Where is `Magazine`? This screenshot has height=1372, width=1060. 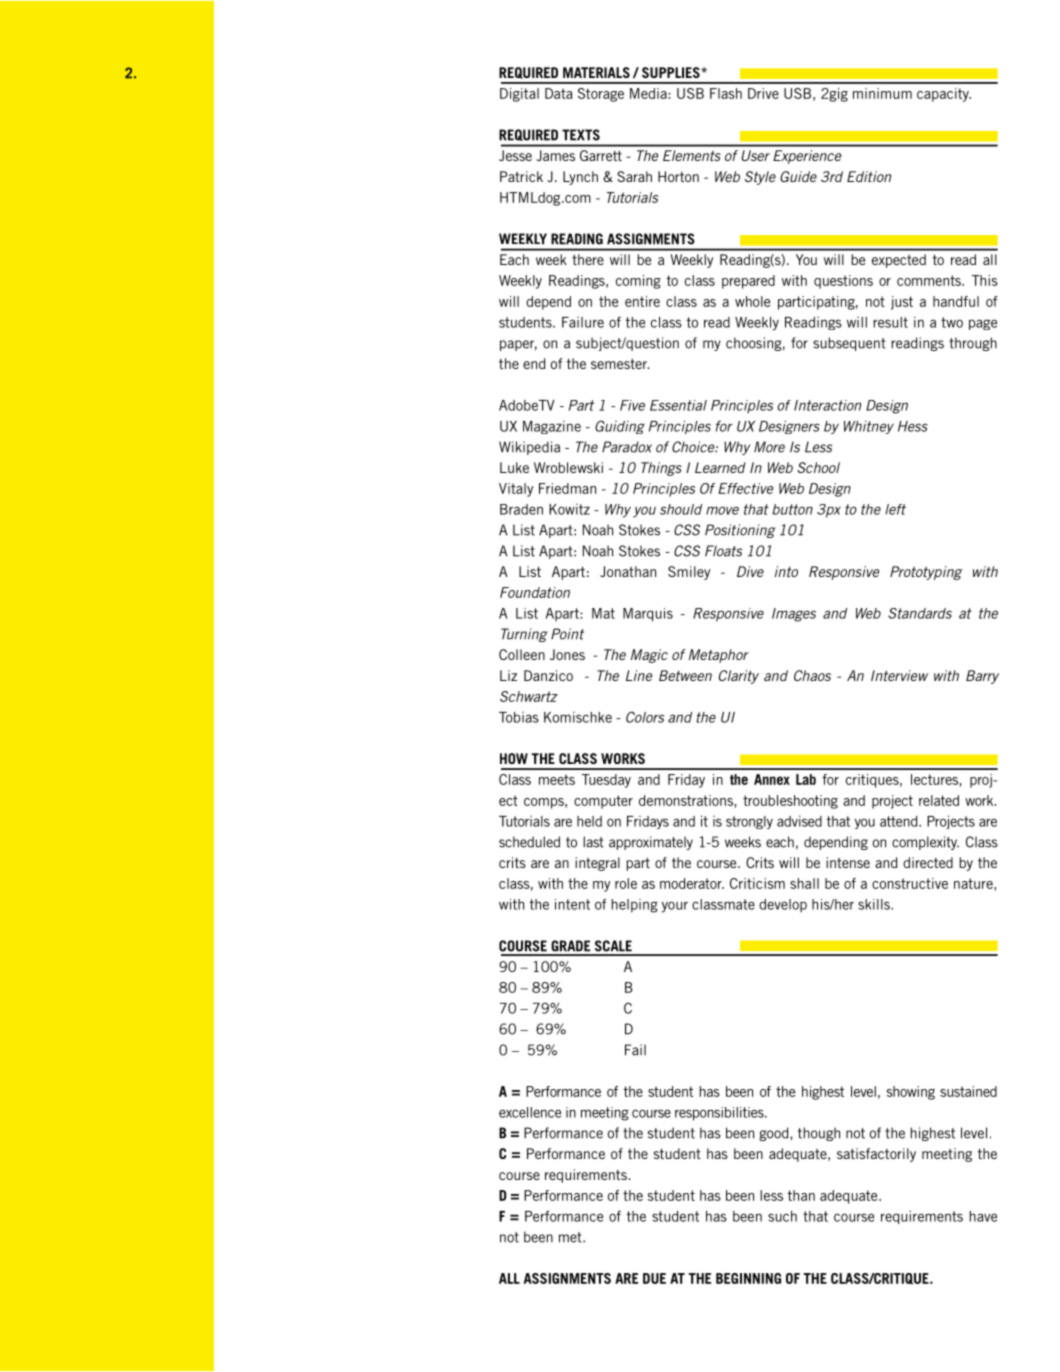 Magazine is located at coordinates (552, 427).
